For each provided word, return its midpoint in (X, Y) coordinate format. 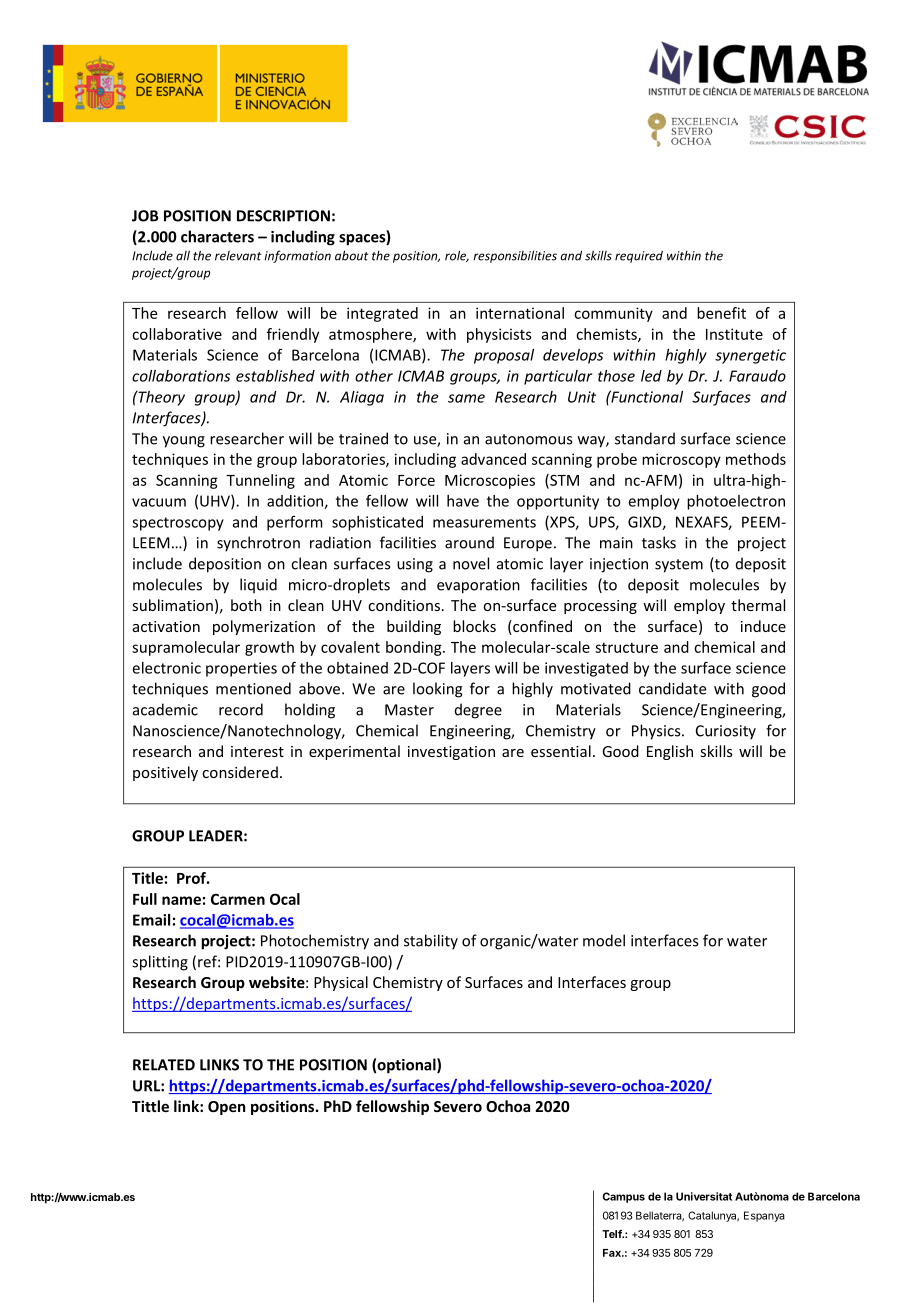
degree (478, 711)
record (241, 709)
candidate (672, 688)
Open (226, 1108)
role (457, 256)
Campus (623, 1197)
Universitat (704, 1196)
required (639, 257)
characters (217, 236)
